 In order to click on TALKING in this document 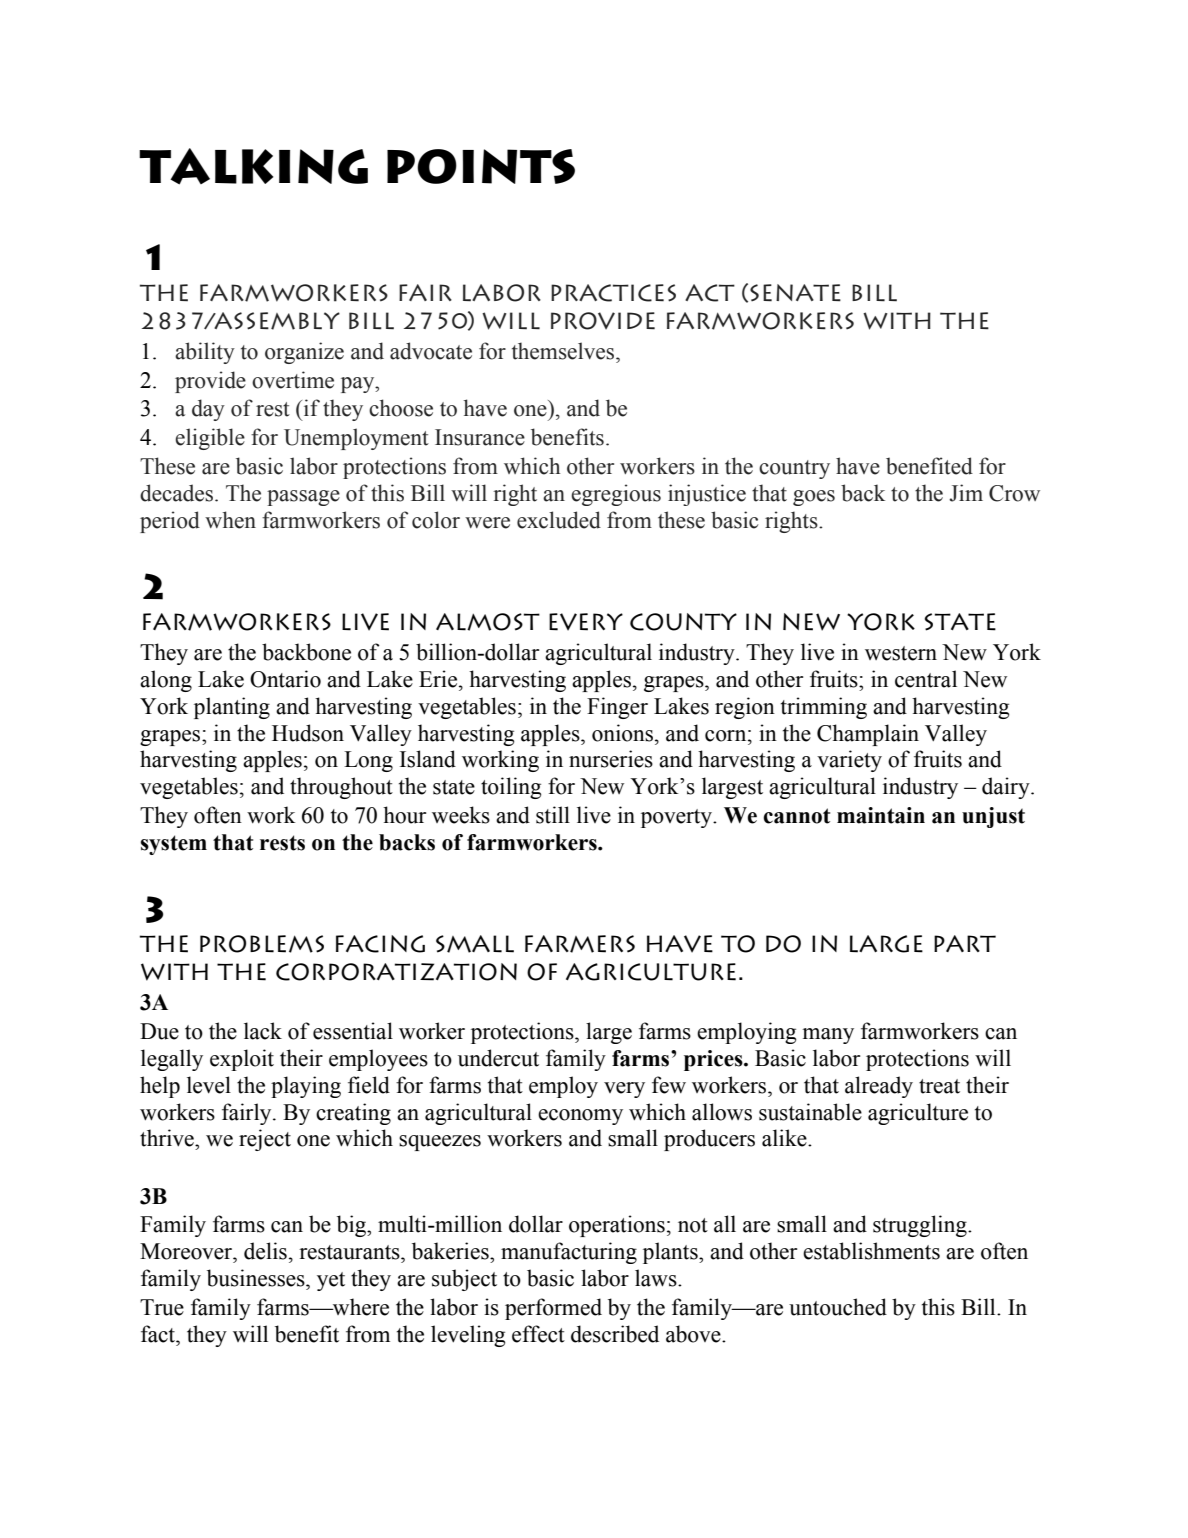, I will do `click(253, 166)`.
